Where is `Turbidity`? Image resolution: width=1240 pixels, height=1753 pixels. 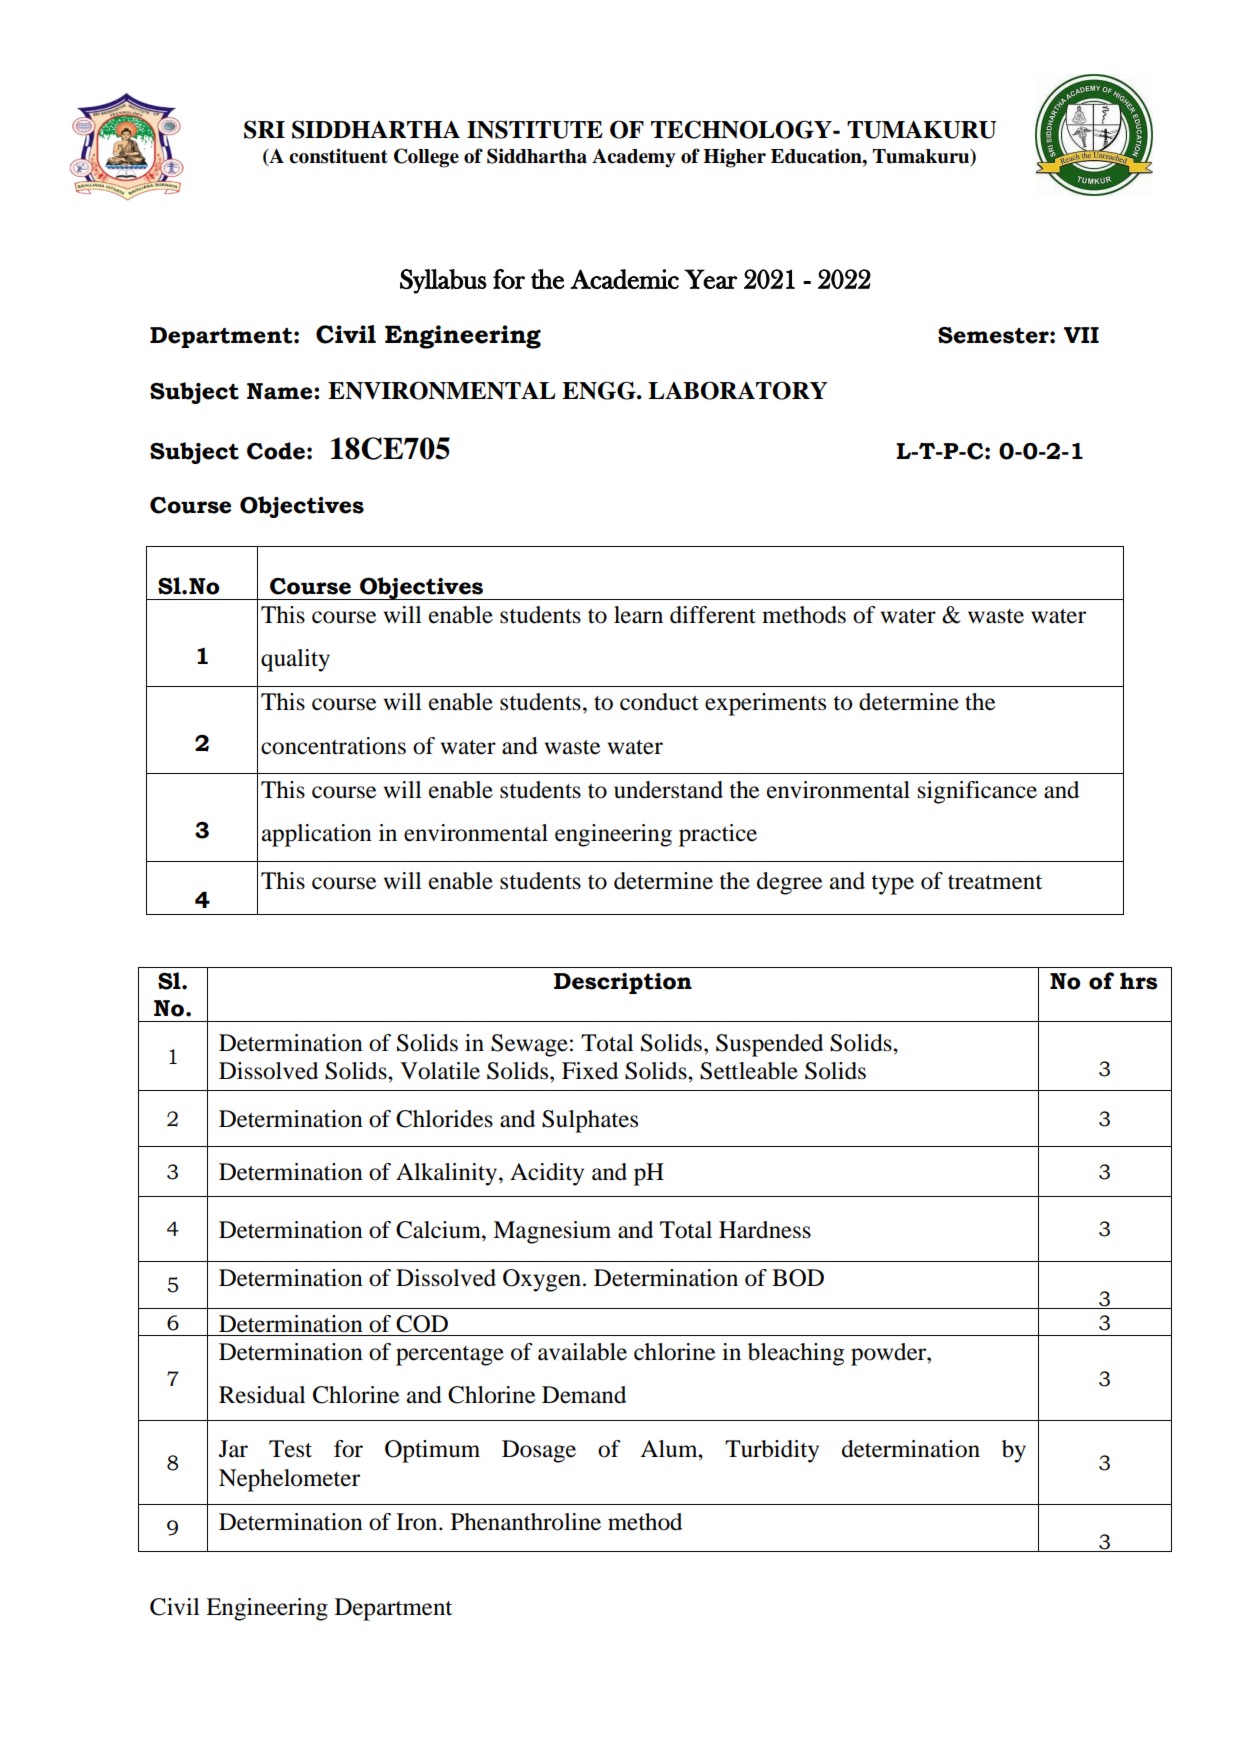 Turbidity is located at coordinates (772, 1451).
